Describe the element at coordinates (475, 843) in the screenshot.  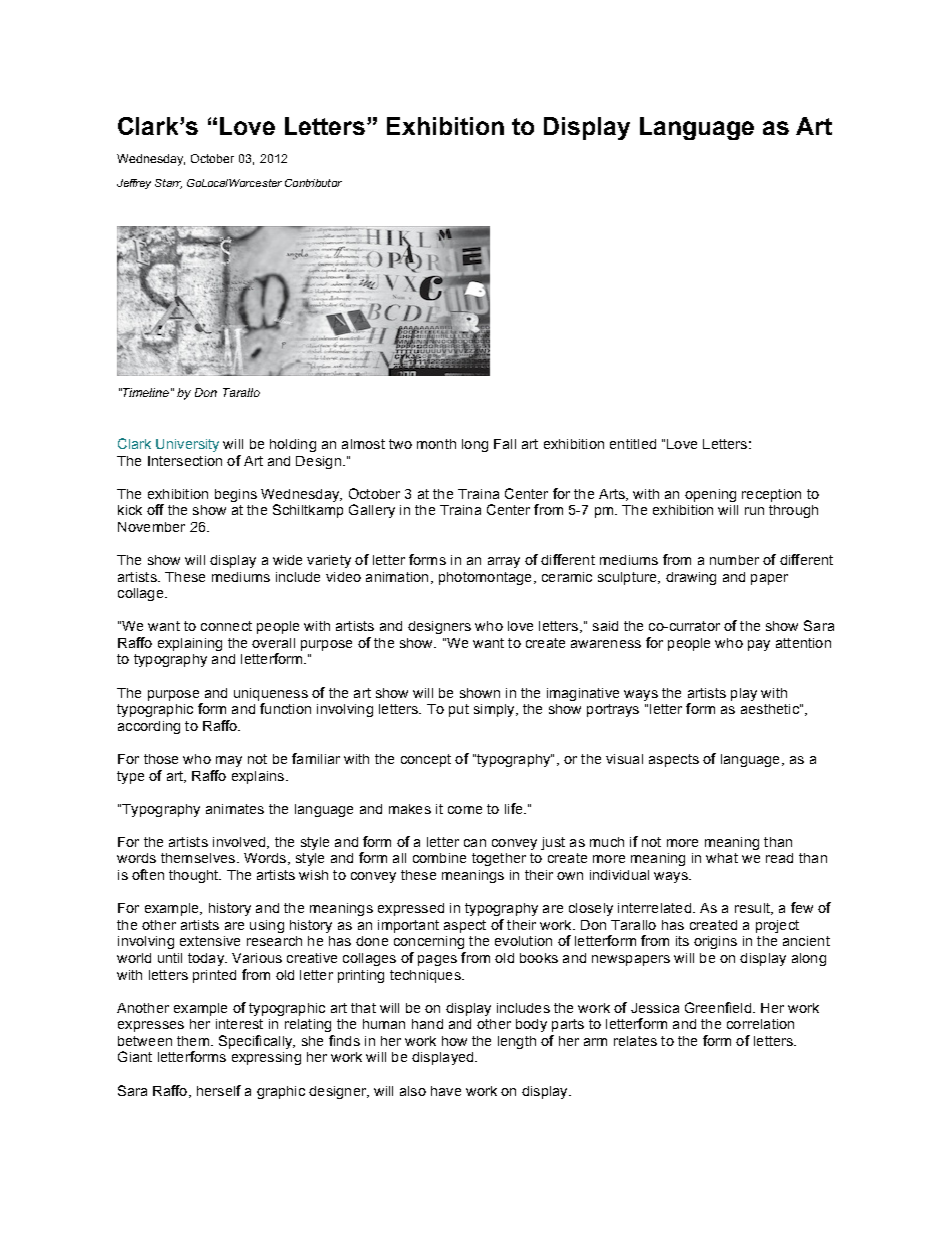
I see `can` at that location.
